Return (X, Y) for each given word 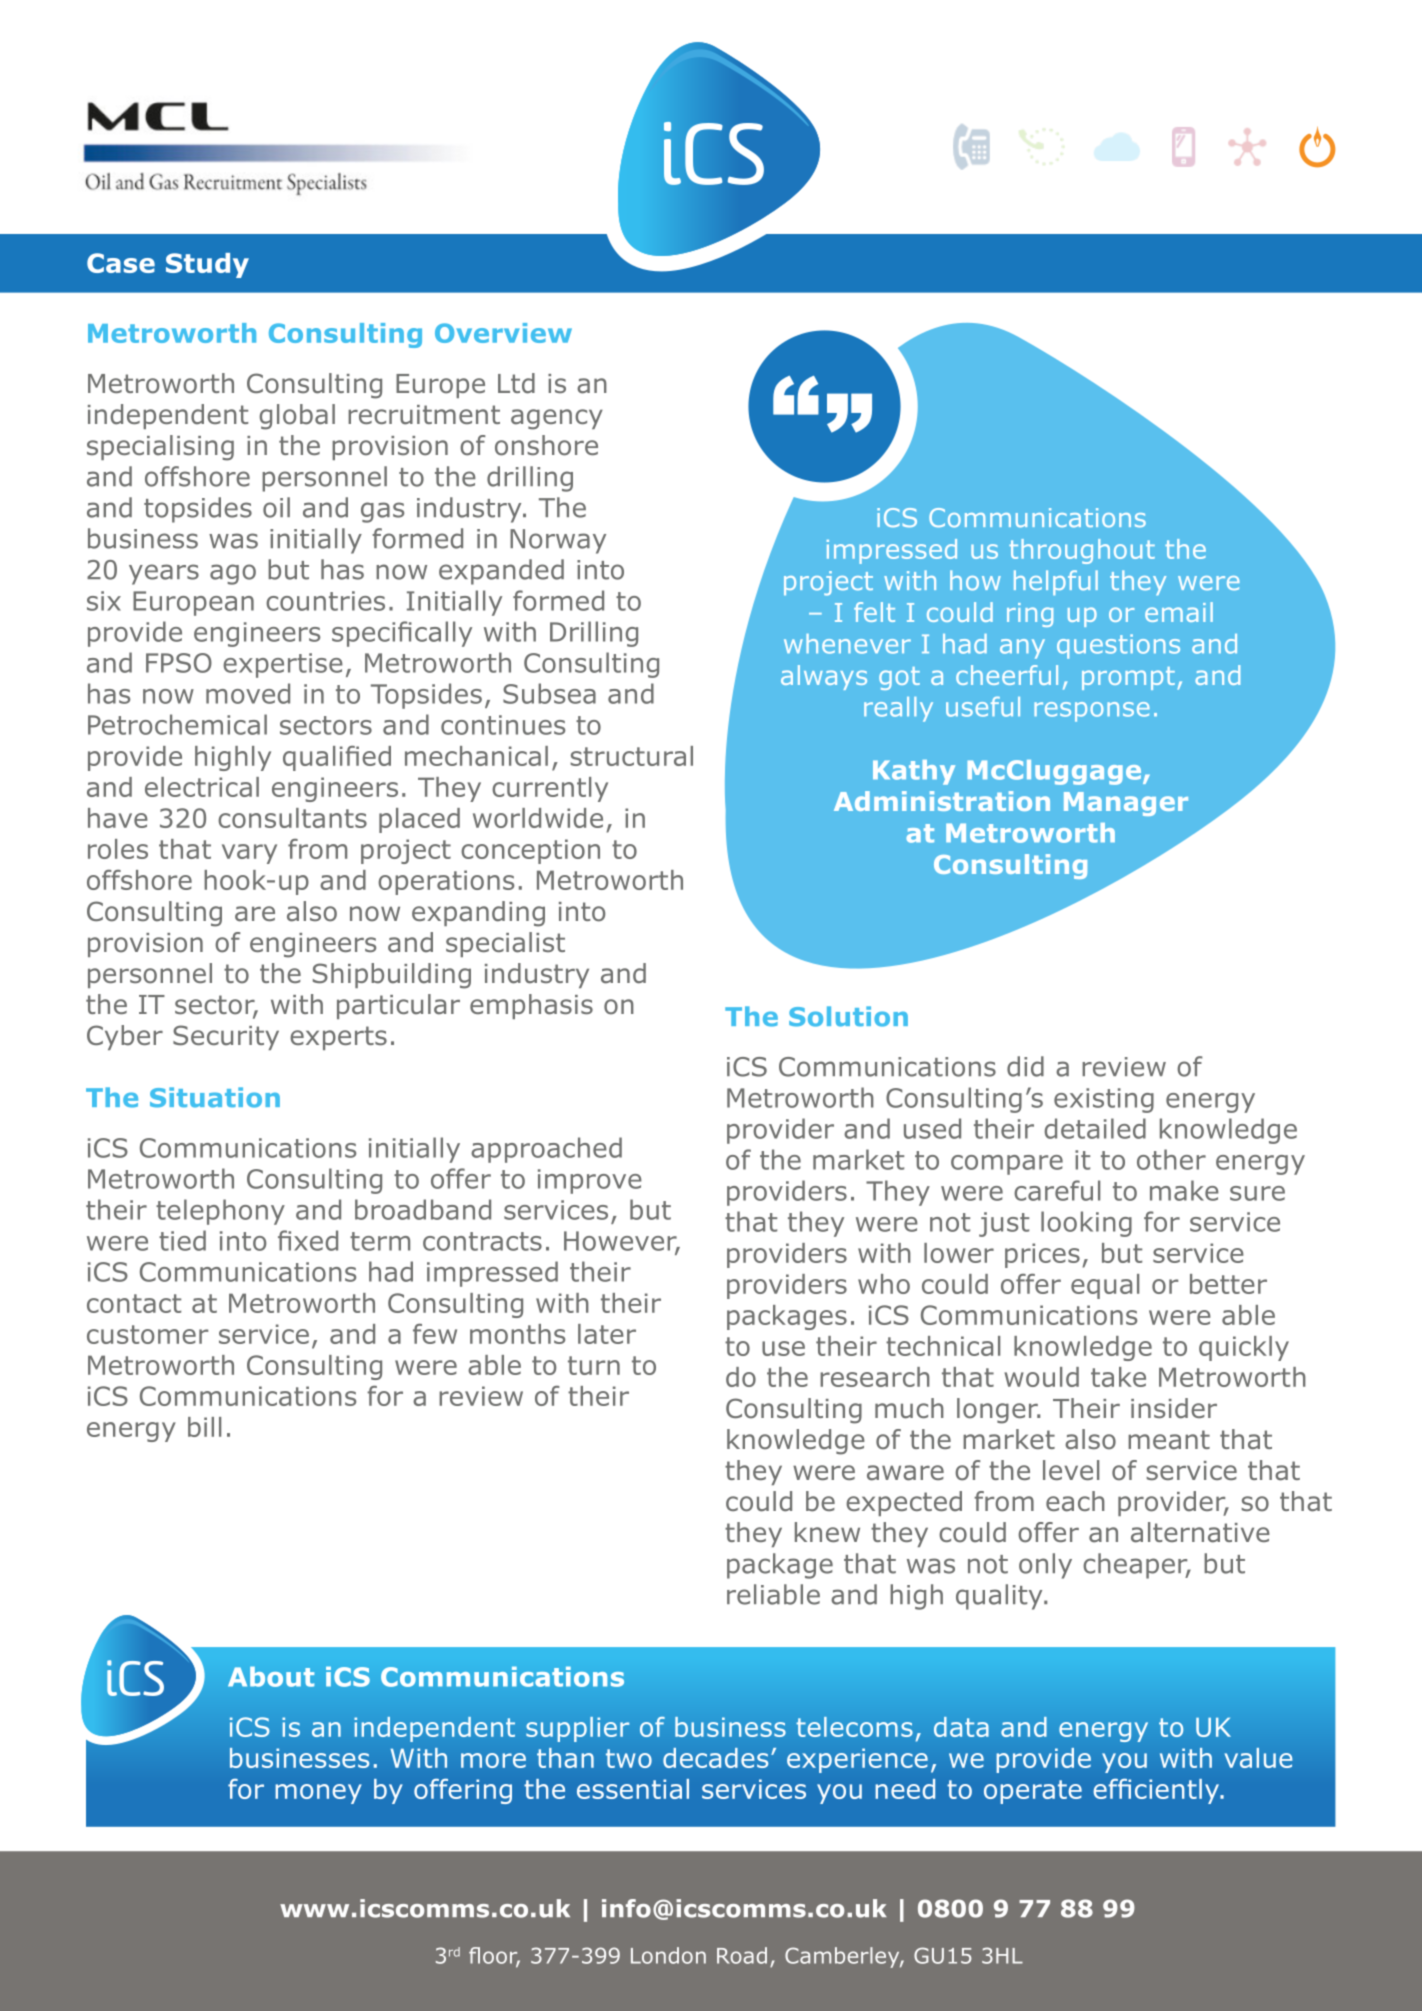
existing (1104, 1100)
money (318, 1794)
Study (207, 265)
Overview (503, 333)
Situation (215, 1097)
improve (590, 1181)
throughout (1082, 551)
